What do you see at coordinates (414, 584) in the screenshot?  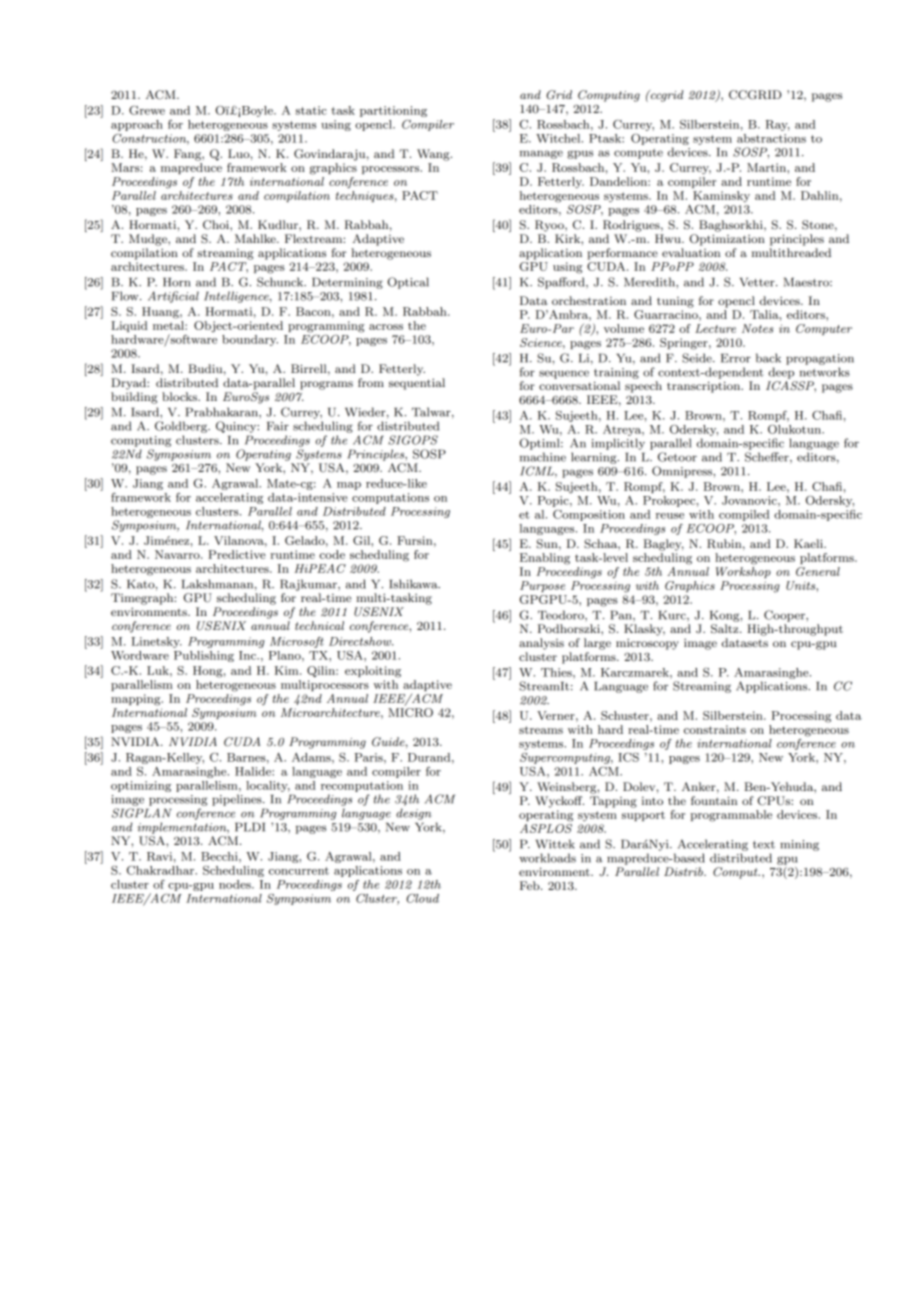 I see `Ishikawa` at bounding box center [414, 584].
